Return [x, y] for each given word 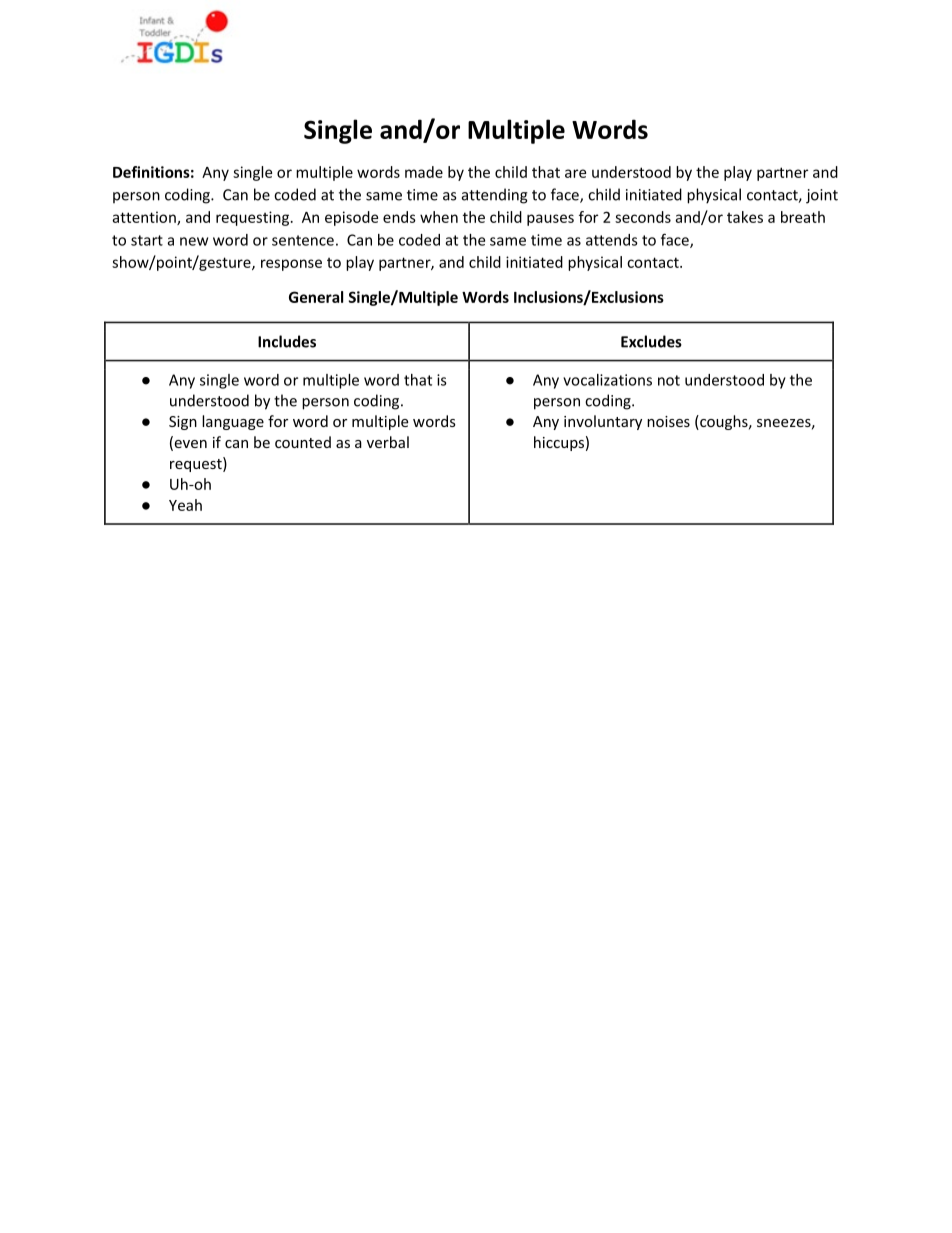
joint [822, 196]
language [233, 422]
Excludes [651, 341]
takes [745, 217]
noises [668, 421]
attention [145, 218]
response [291, 265]
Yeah [185, 505]
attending [495, 196]
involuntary [603, 422]
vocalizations [607, 380]
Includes [287, 341]
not [669, 380]
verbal [388, 442]
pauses [550, 220]
